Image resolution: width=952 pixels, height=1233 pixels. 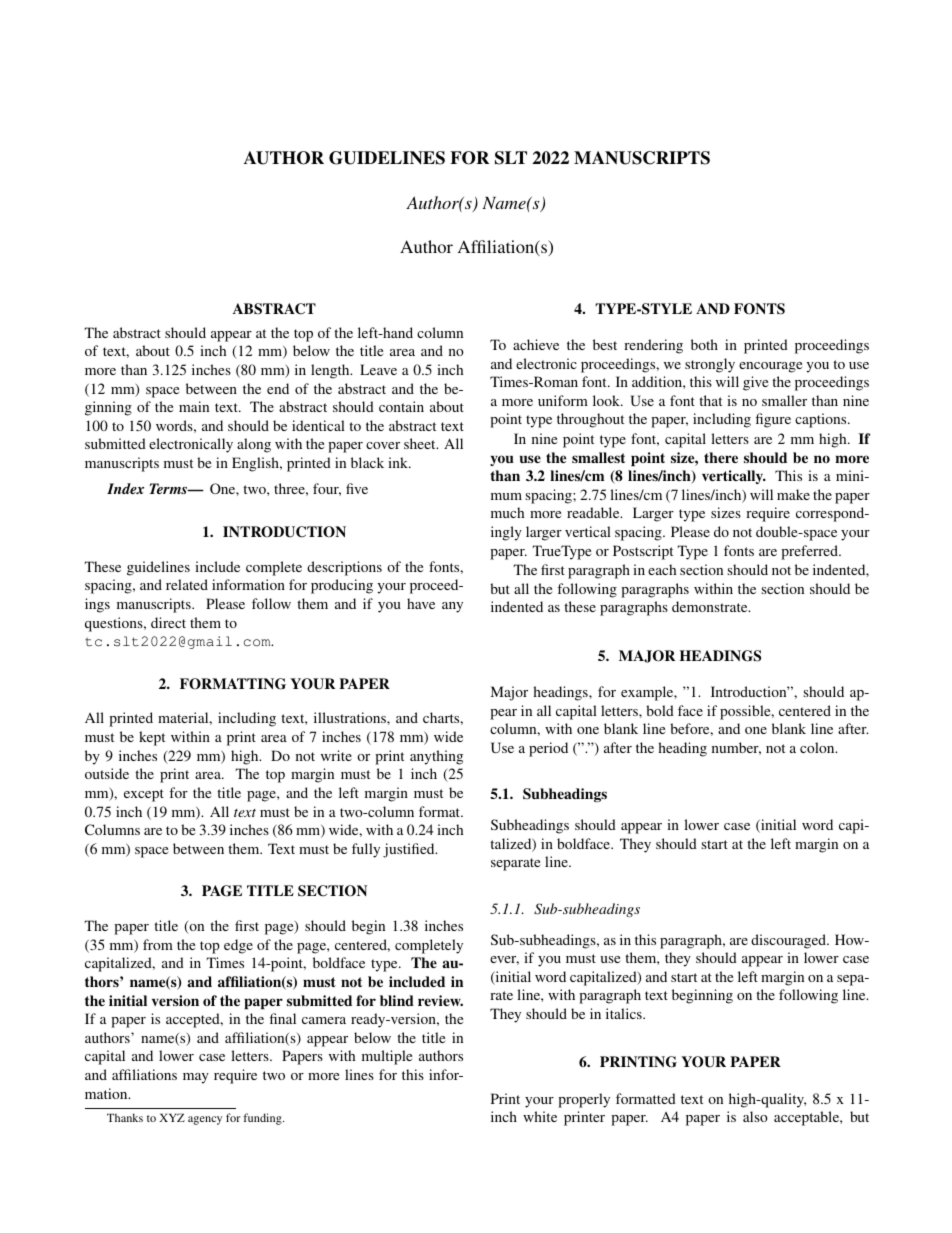 I want to click on may, so click(x=196, y=1078).
